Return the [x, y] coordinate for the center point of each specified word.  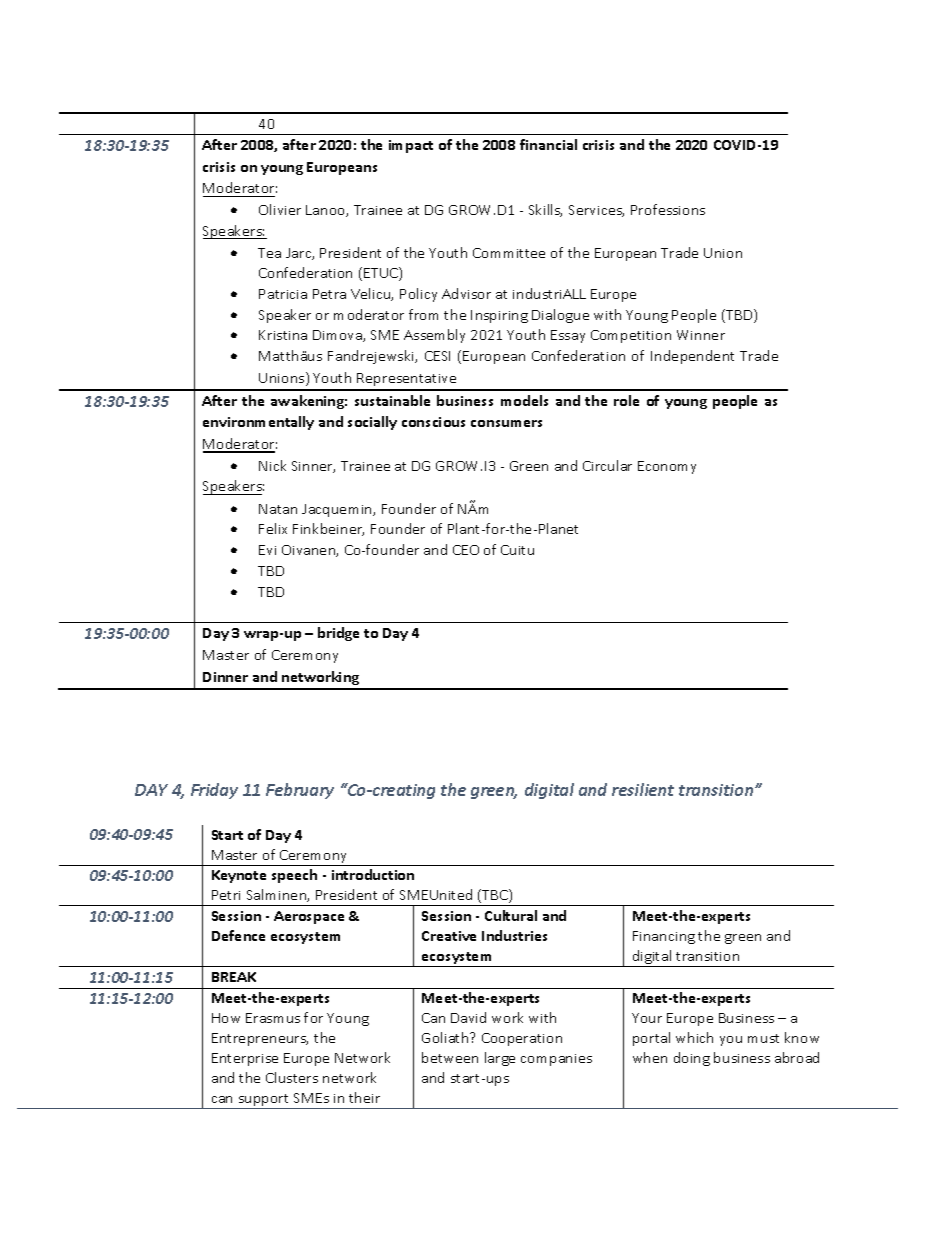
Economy [667, 467]
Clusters [292, 1077]
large [500, 1059]
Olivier [280, 209]
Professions [668, 209]
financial [548, 144]
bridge [338, 634]
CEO [466, 550]
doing [692, 1059]
